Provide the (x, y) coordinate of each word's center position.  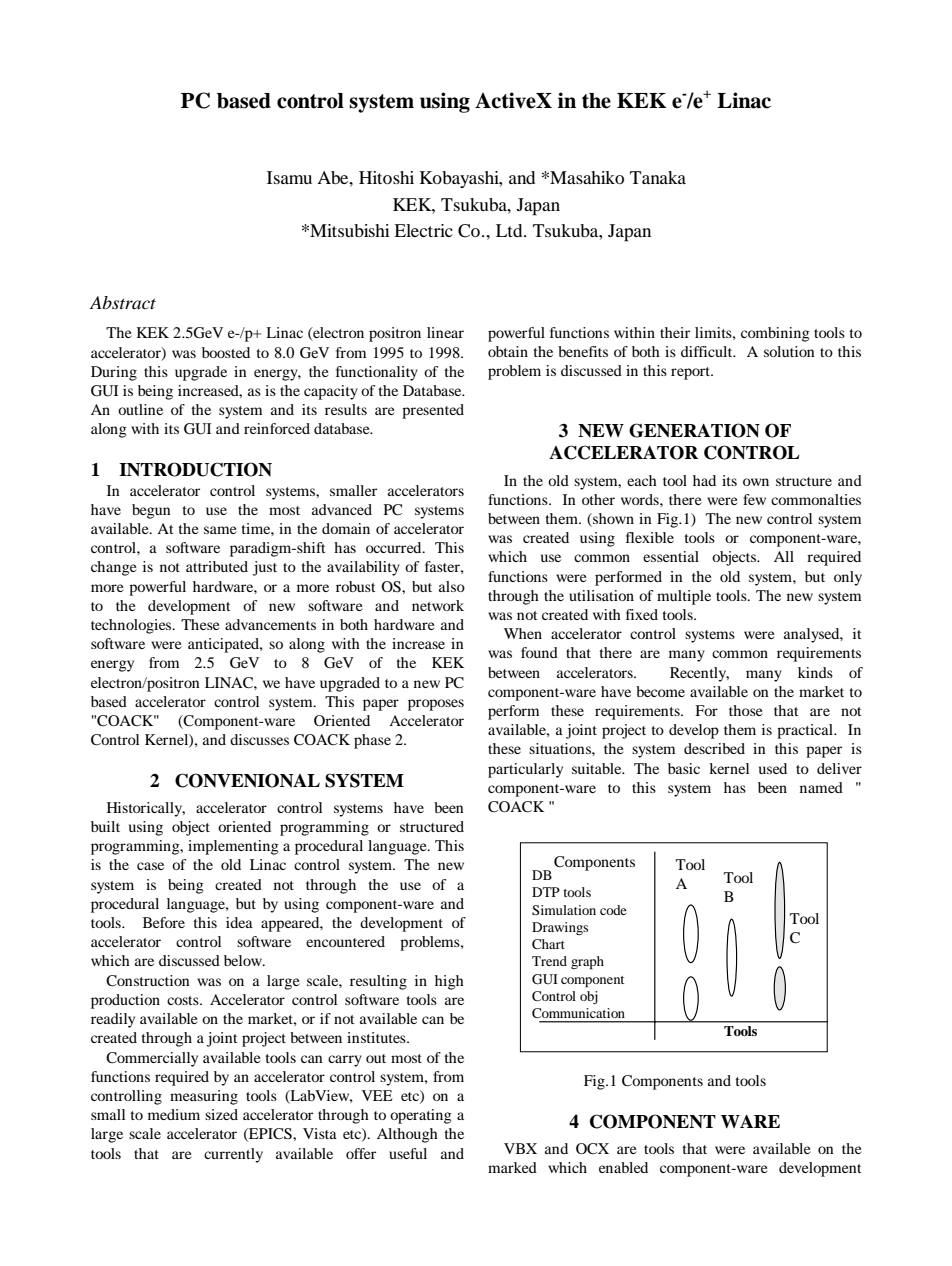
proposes (436, 705)
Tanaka (658, 177)
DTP (546, 892)
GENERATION (694, 430)
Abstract (123, 302)
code (613, 910)
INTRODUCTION (195, 469)
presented (433, 411)
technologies (132, 626)
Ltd (510, 230)
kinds (815, 672)
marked (512, 1167)
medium (174, 1114)
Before (164, 922)
